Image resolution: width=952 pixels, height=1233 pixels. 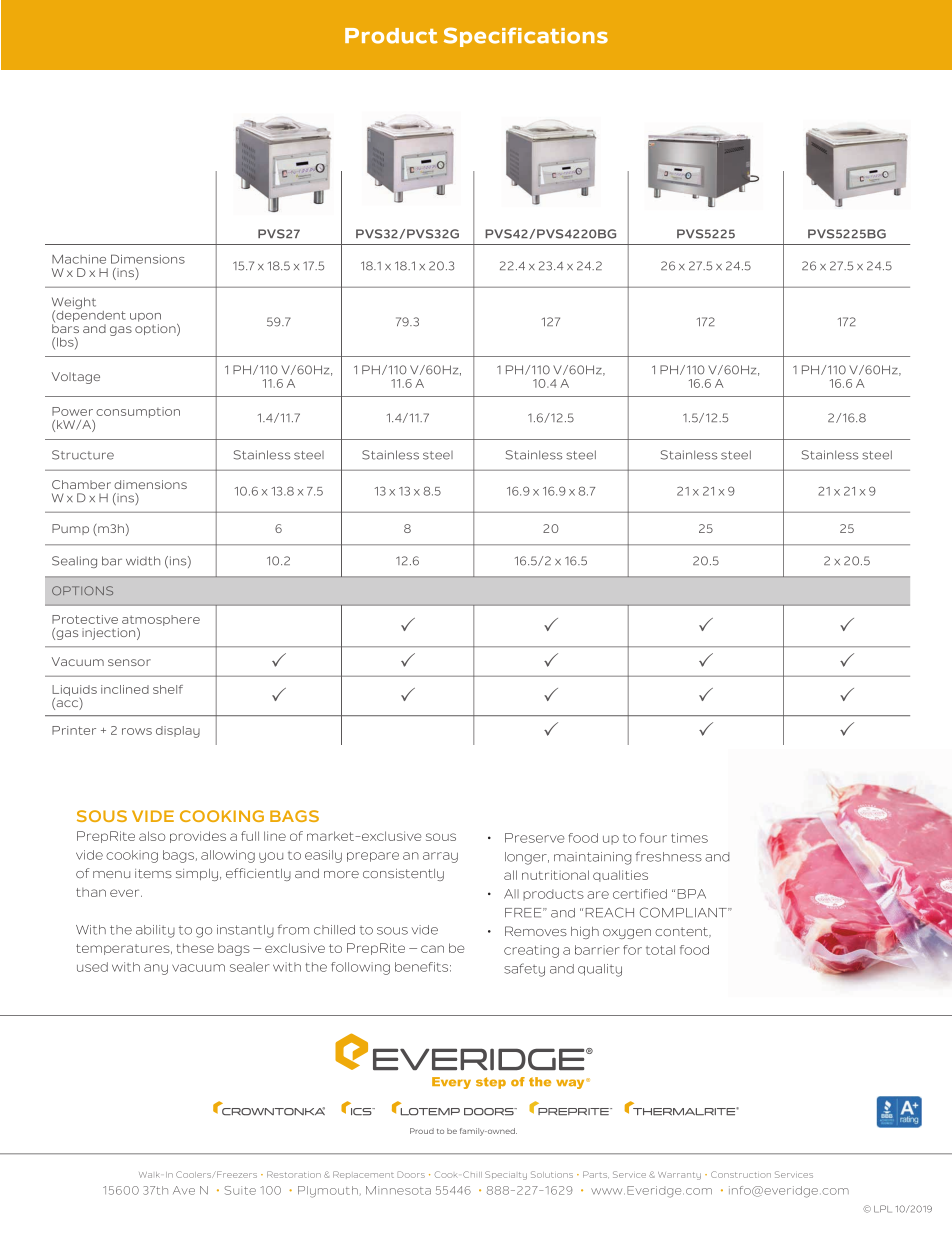 What do you see at coordinates (145, 317) in the image?
I see `upon` at bounding box center [145, 317].
